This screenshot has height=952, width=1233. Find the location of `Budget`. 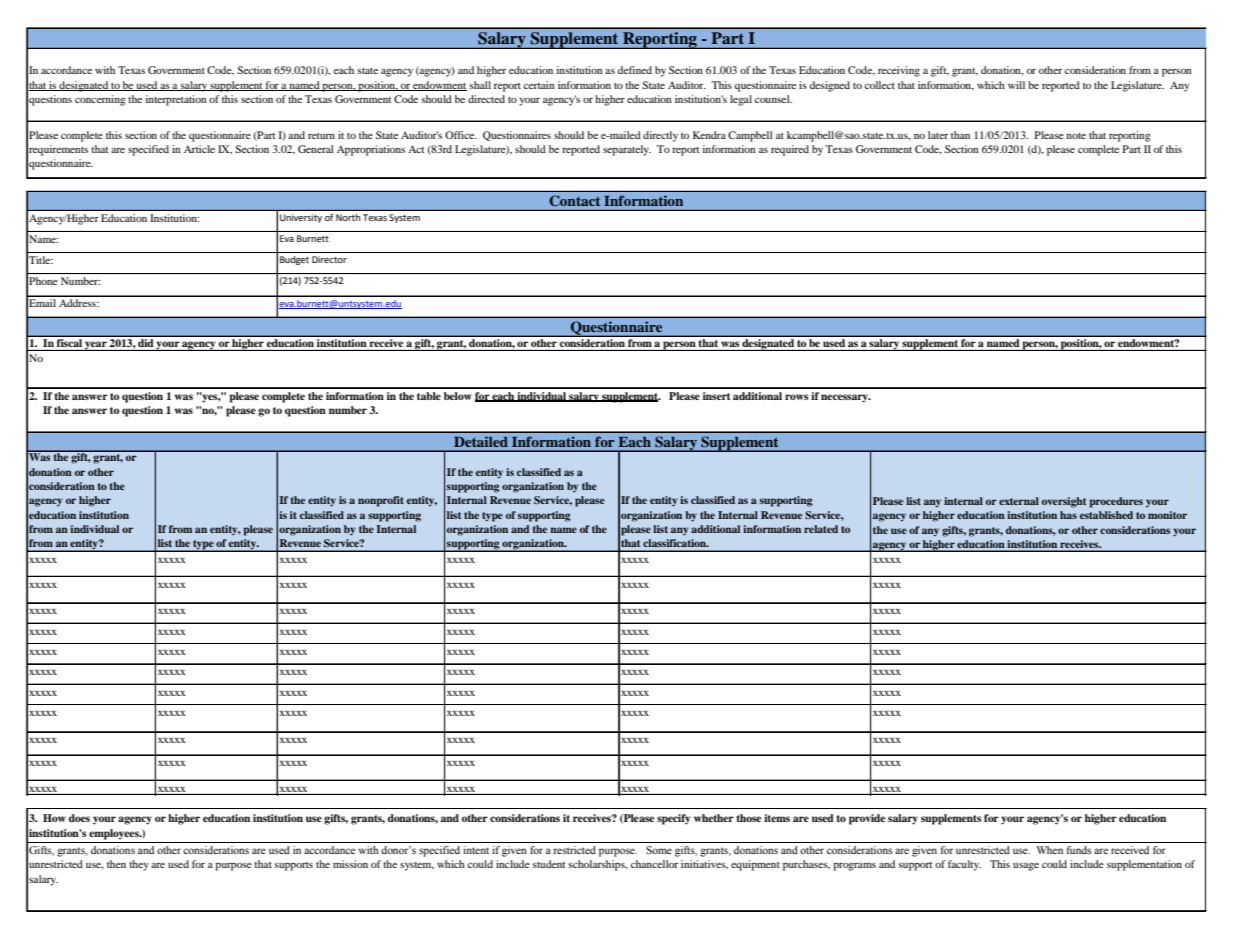

Budget is located at coordinates (294, 260).
